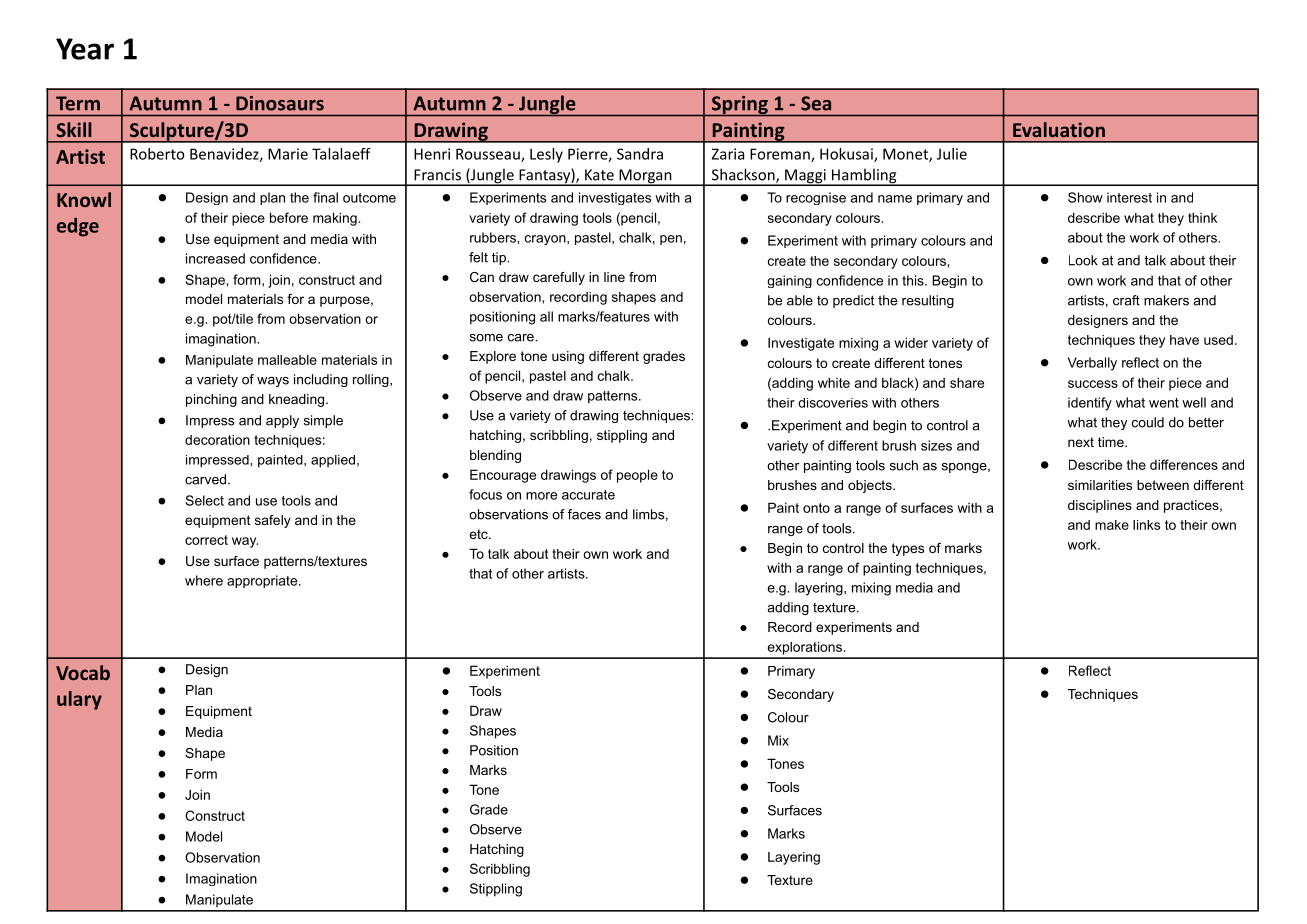 The height and width of the image is (924, 1307). What do you see at coordinates (289, 217) in the image?
I see `before` at bounding box center [289, 217].
